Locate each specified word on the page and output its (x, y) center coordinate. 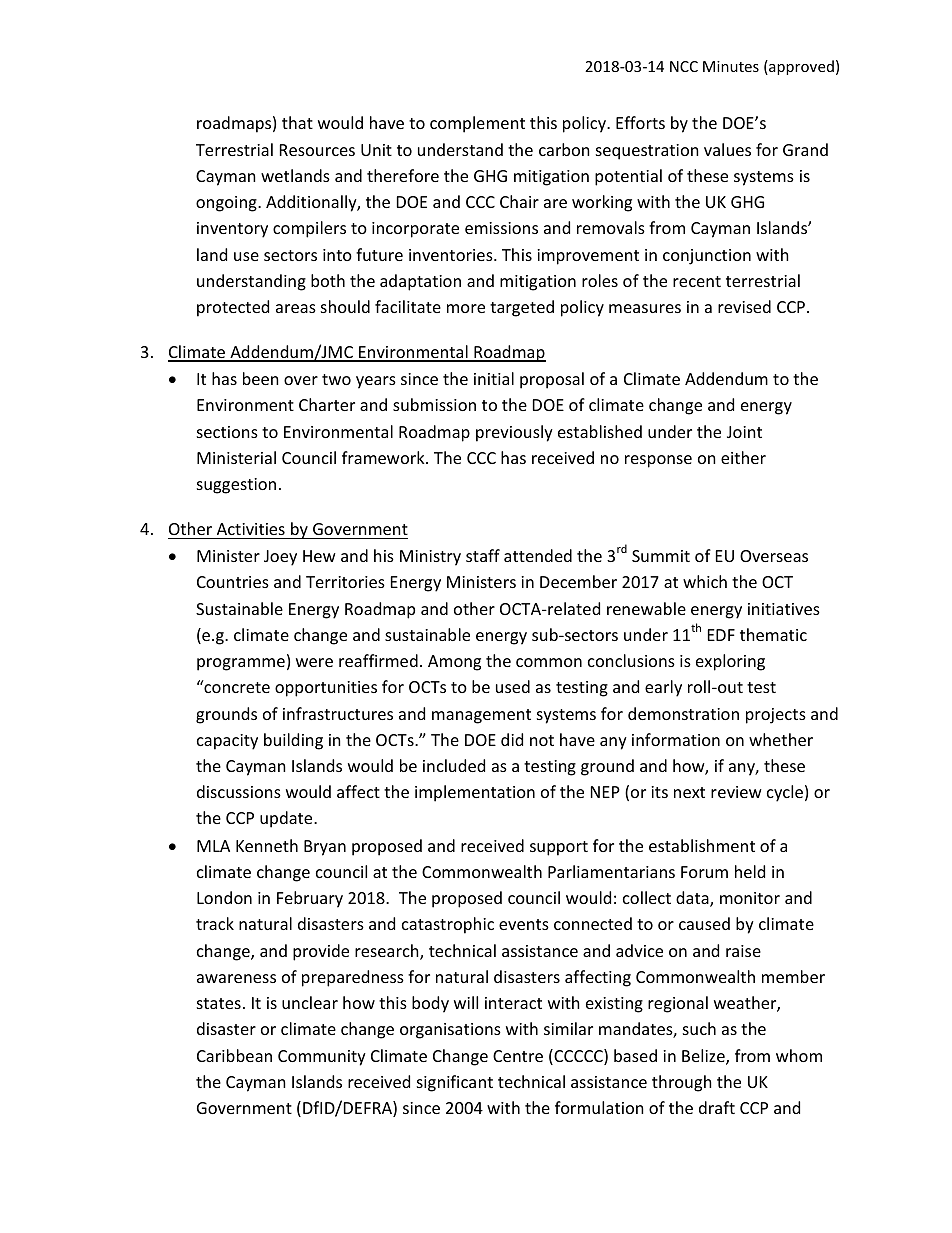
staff (483, 555)
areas (296, 308)
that (297, 122)
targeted (522, 308)
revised (744, 306)
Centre (518, 1056)
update (287, 819)
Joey (280, 558)
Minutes (731, 66)
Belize (704, 1057)
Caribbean (234, 1055)
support (559, 848)
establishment (702, 845)
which (705, 581)
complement (477, 124)
